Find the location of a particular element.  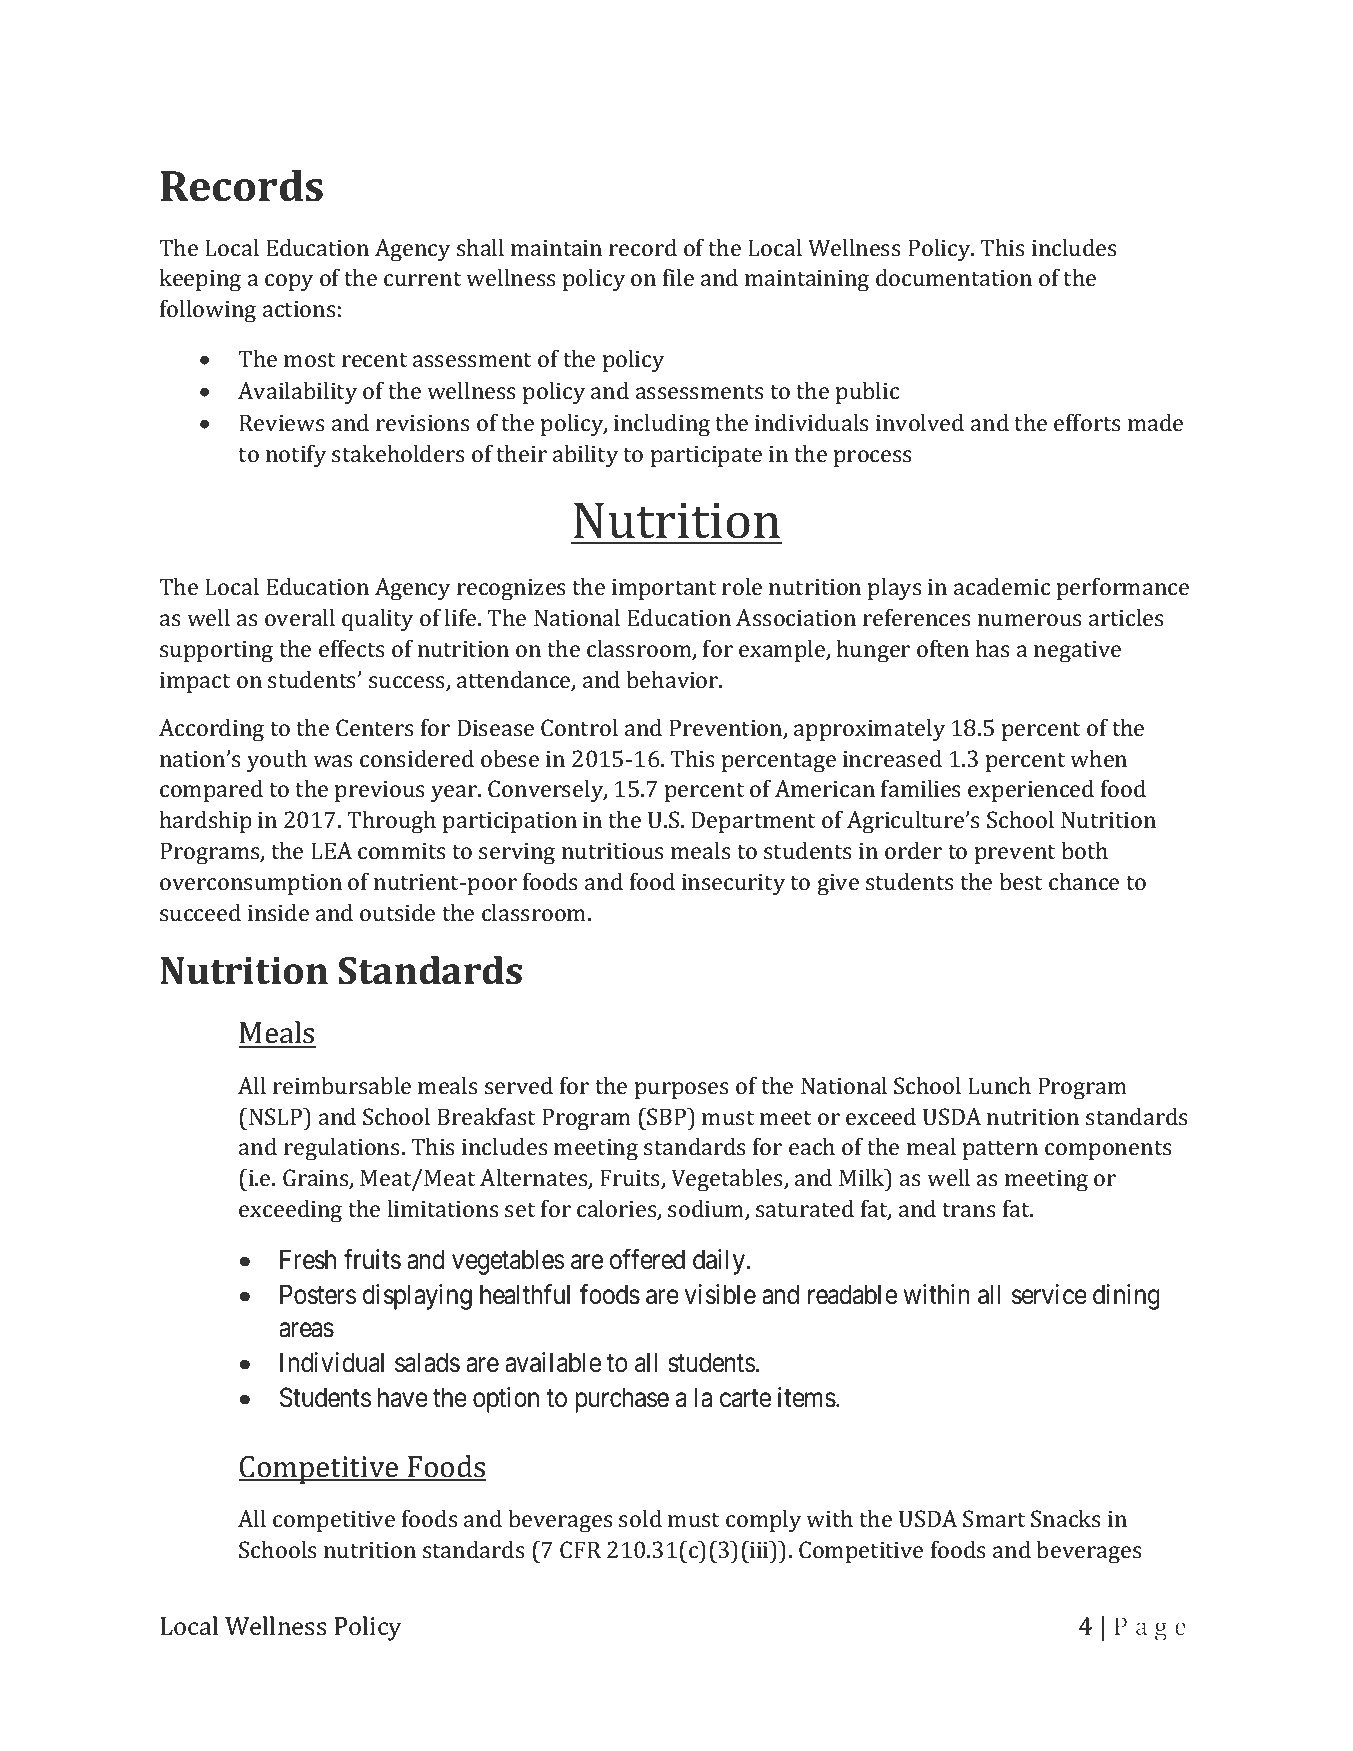

sold is located at coordinates (640, 1518).
